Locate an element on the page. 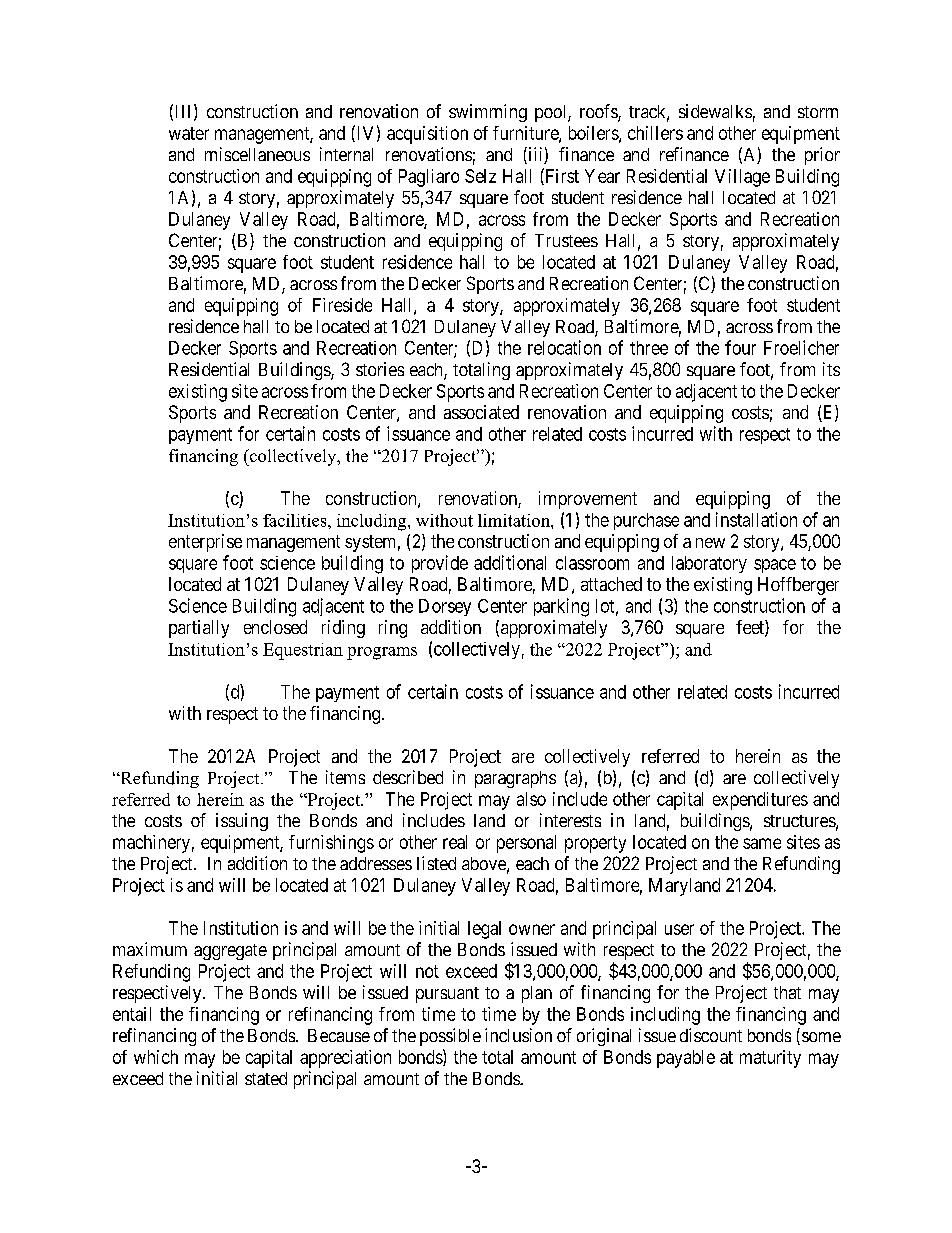 This document has height=1233, width=952. maturity is located at coordinates (770, 1059).
